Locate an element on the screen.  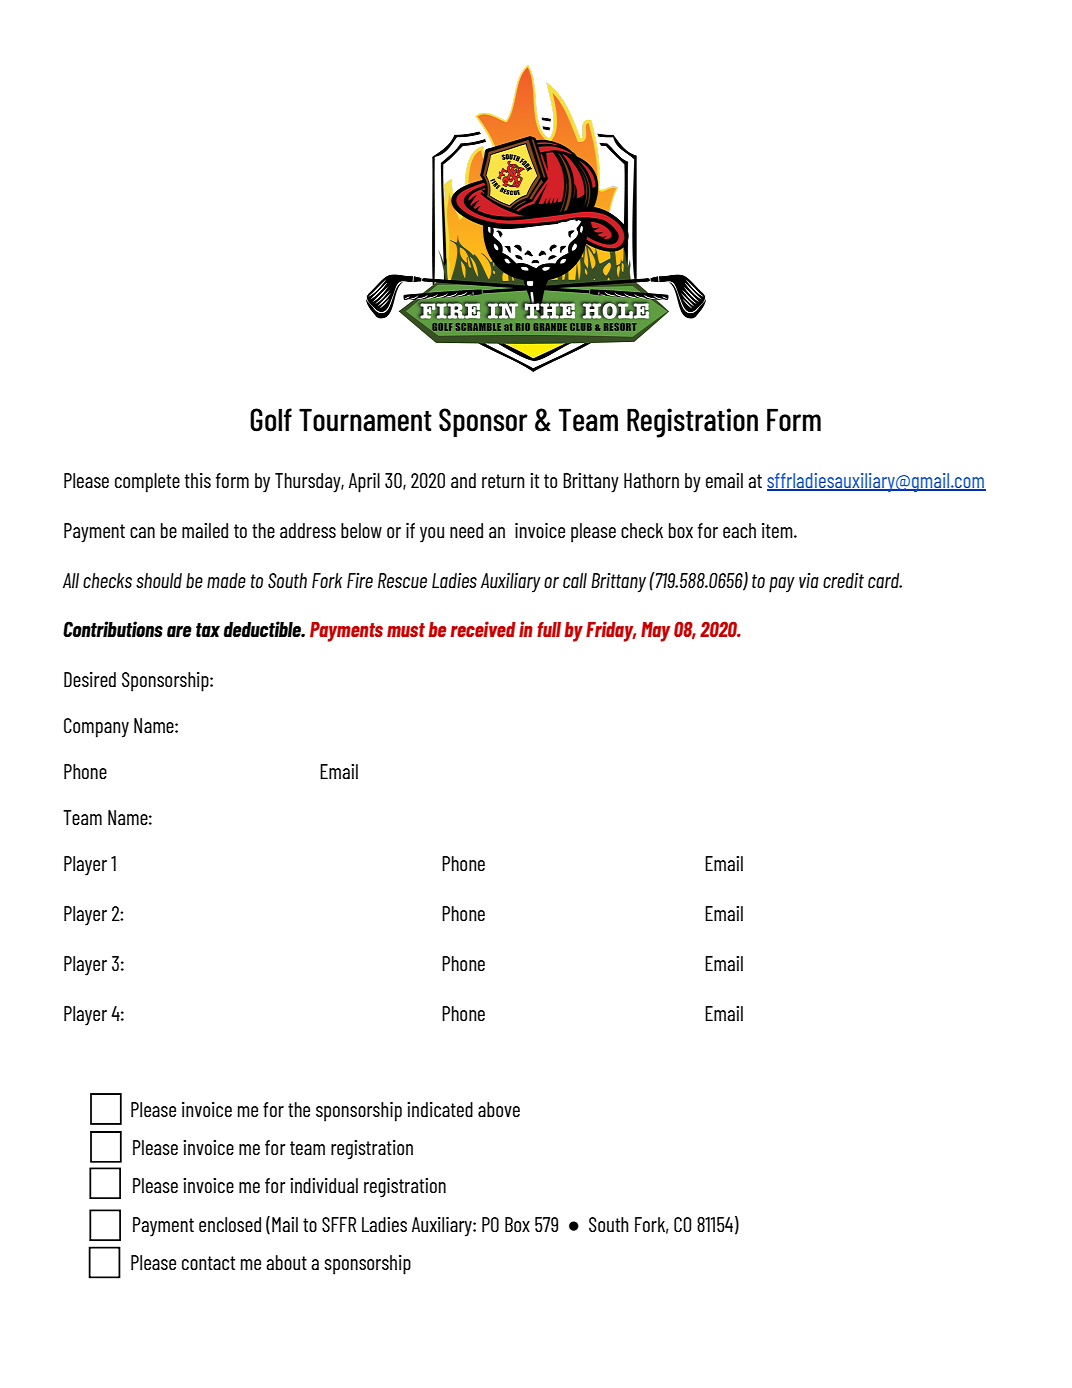
item is located at coordinates (778, 530).
